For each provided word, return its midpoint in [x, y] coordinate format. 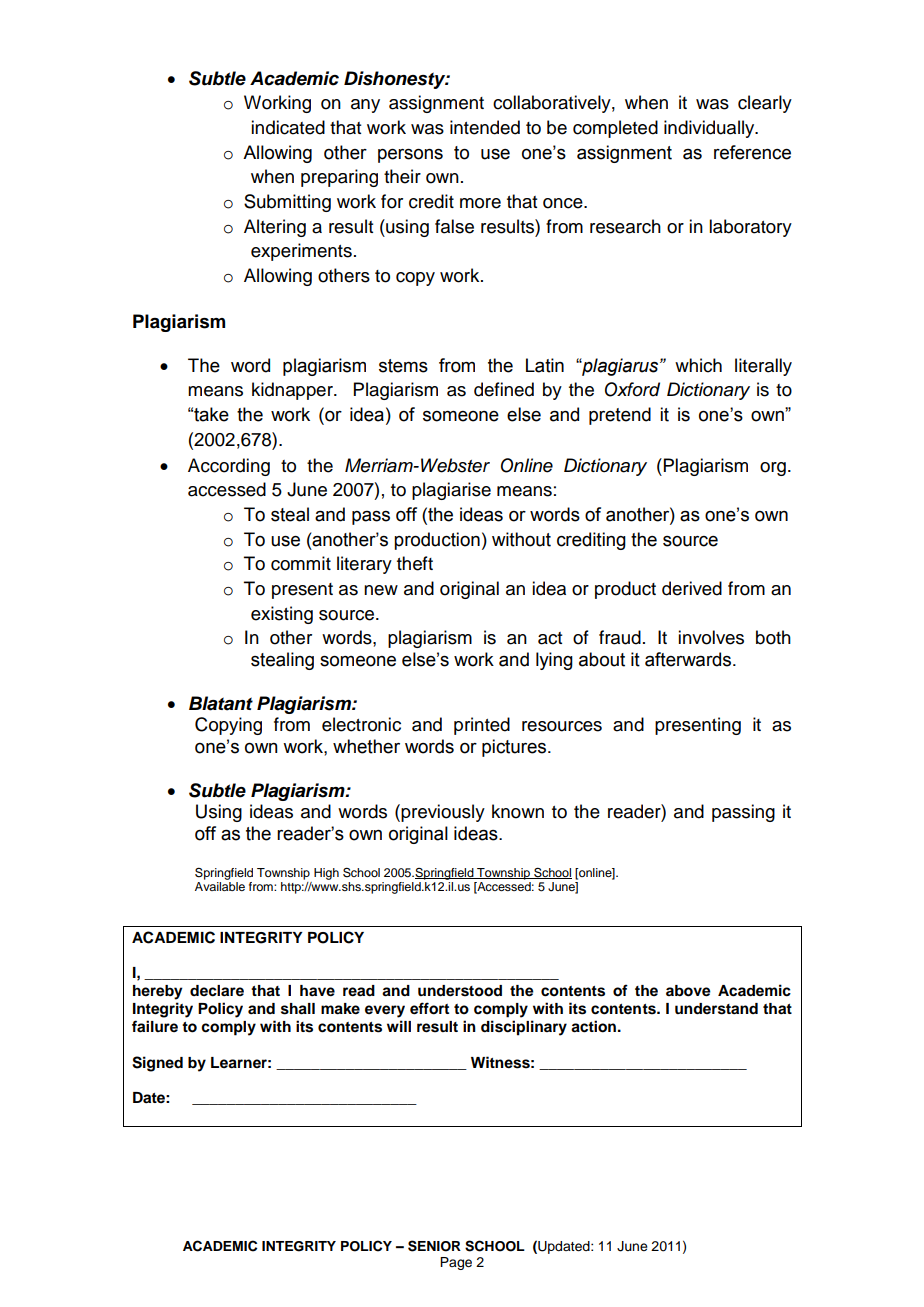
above [688, 991]
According [229, 467]
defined [504, 389]
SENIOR [434, 1246]
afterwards [689, 659]
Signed [157, 1064]
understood [460, 991]
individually [710, 129]
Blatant [221, 703]
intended [485, 127]
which [698, 365]
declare [217, 991]
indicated [288, 127]
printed [482, 726]
